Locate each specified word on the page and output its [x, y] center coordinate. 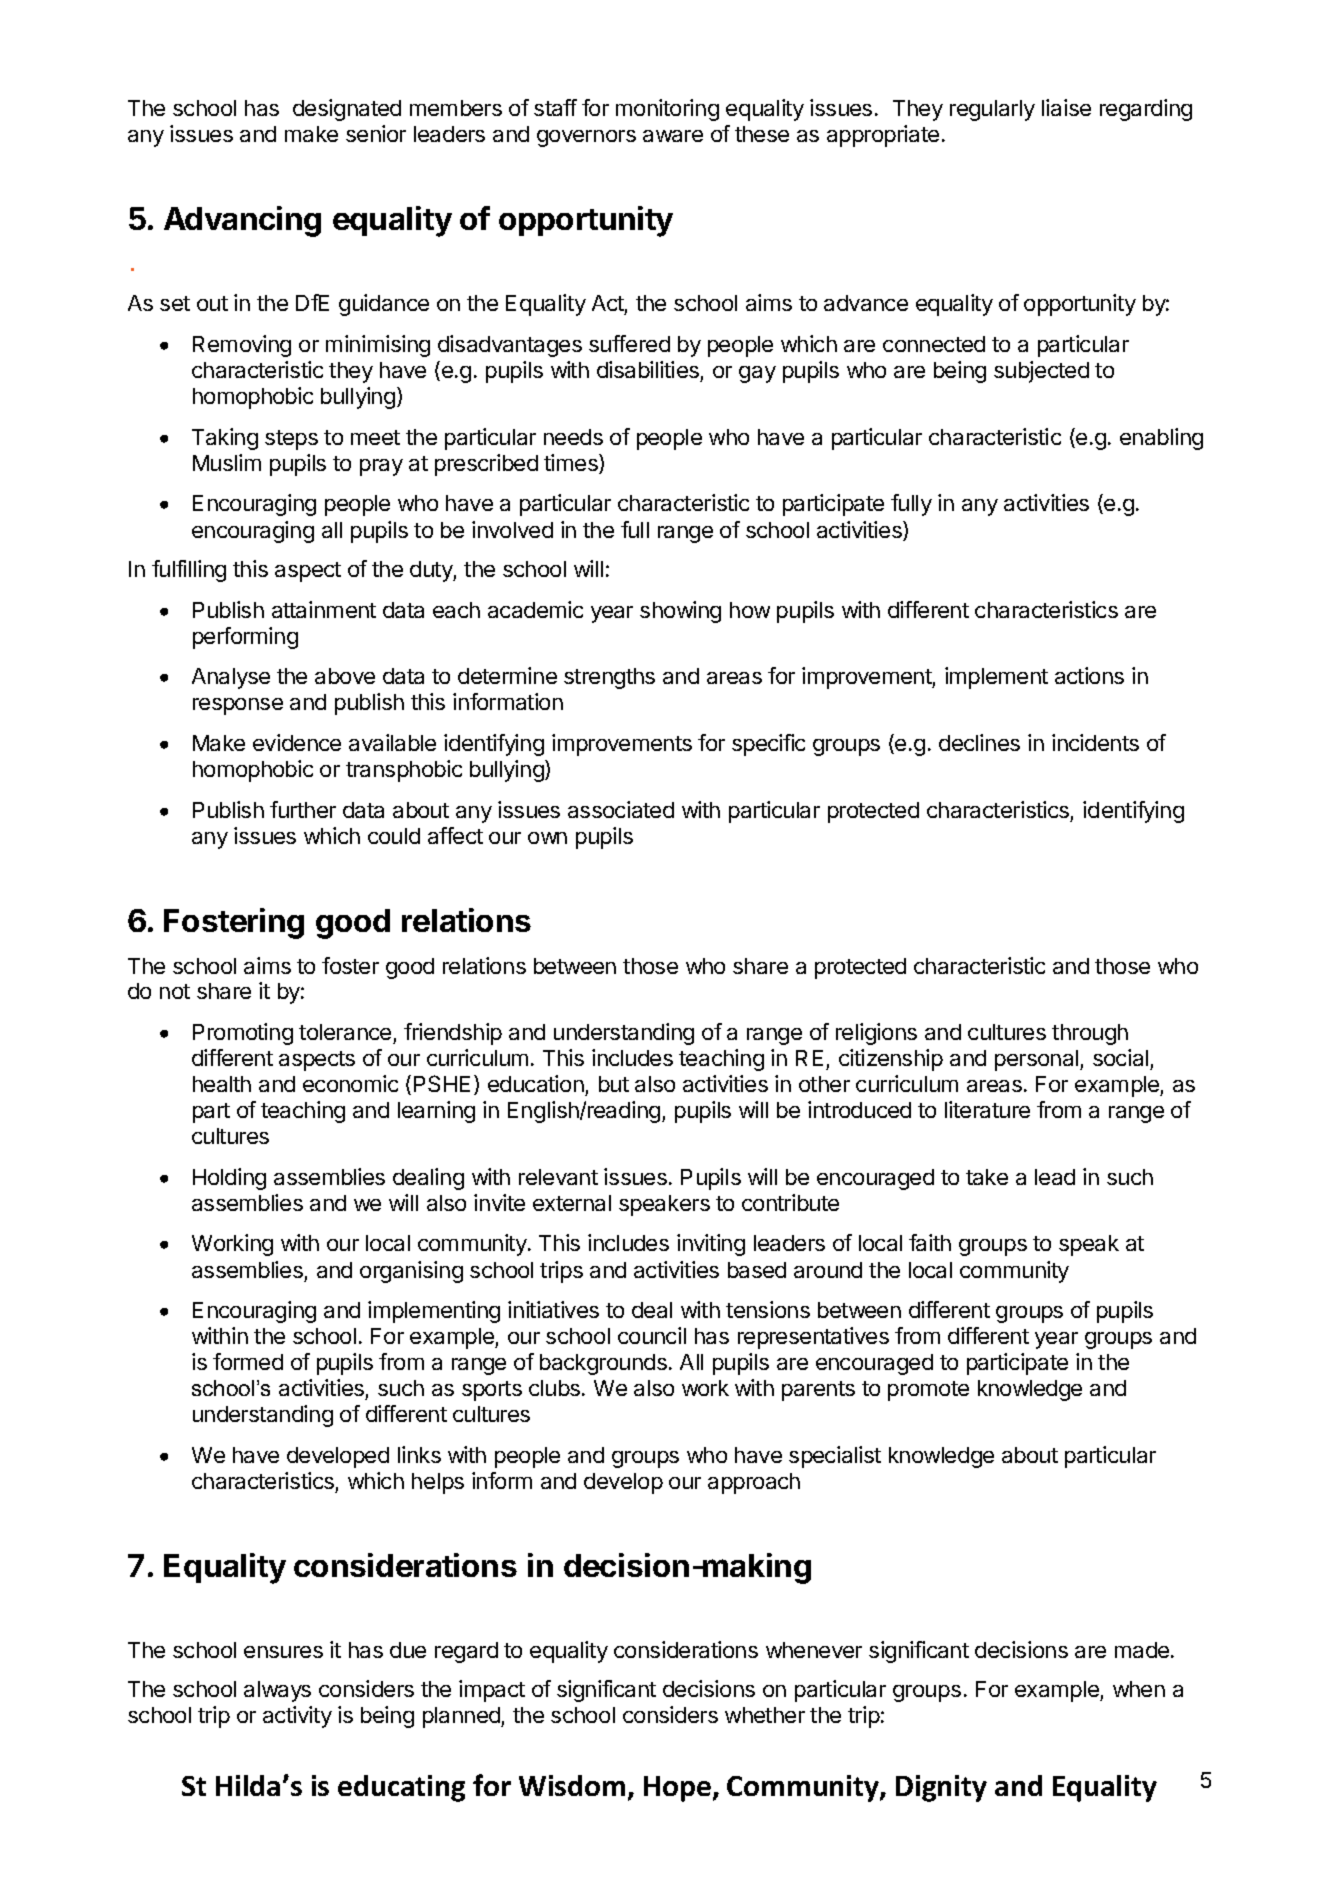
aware [673, 136]
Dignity [941, 1788]
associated [621, 809]
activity [297, 1717]
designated [347, 110]
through [1090, 1034]
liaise [1066, 107]
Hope [677, 1789]
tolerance [345, 1032]
